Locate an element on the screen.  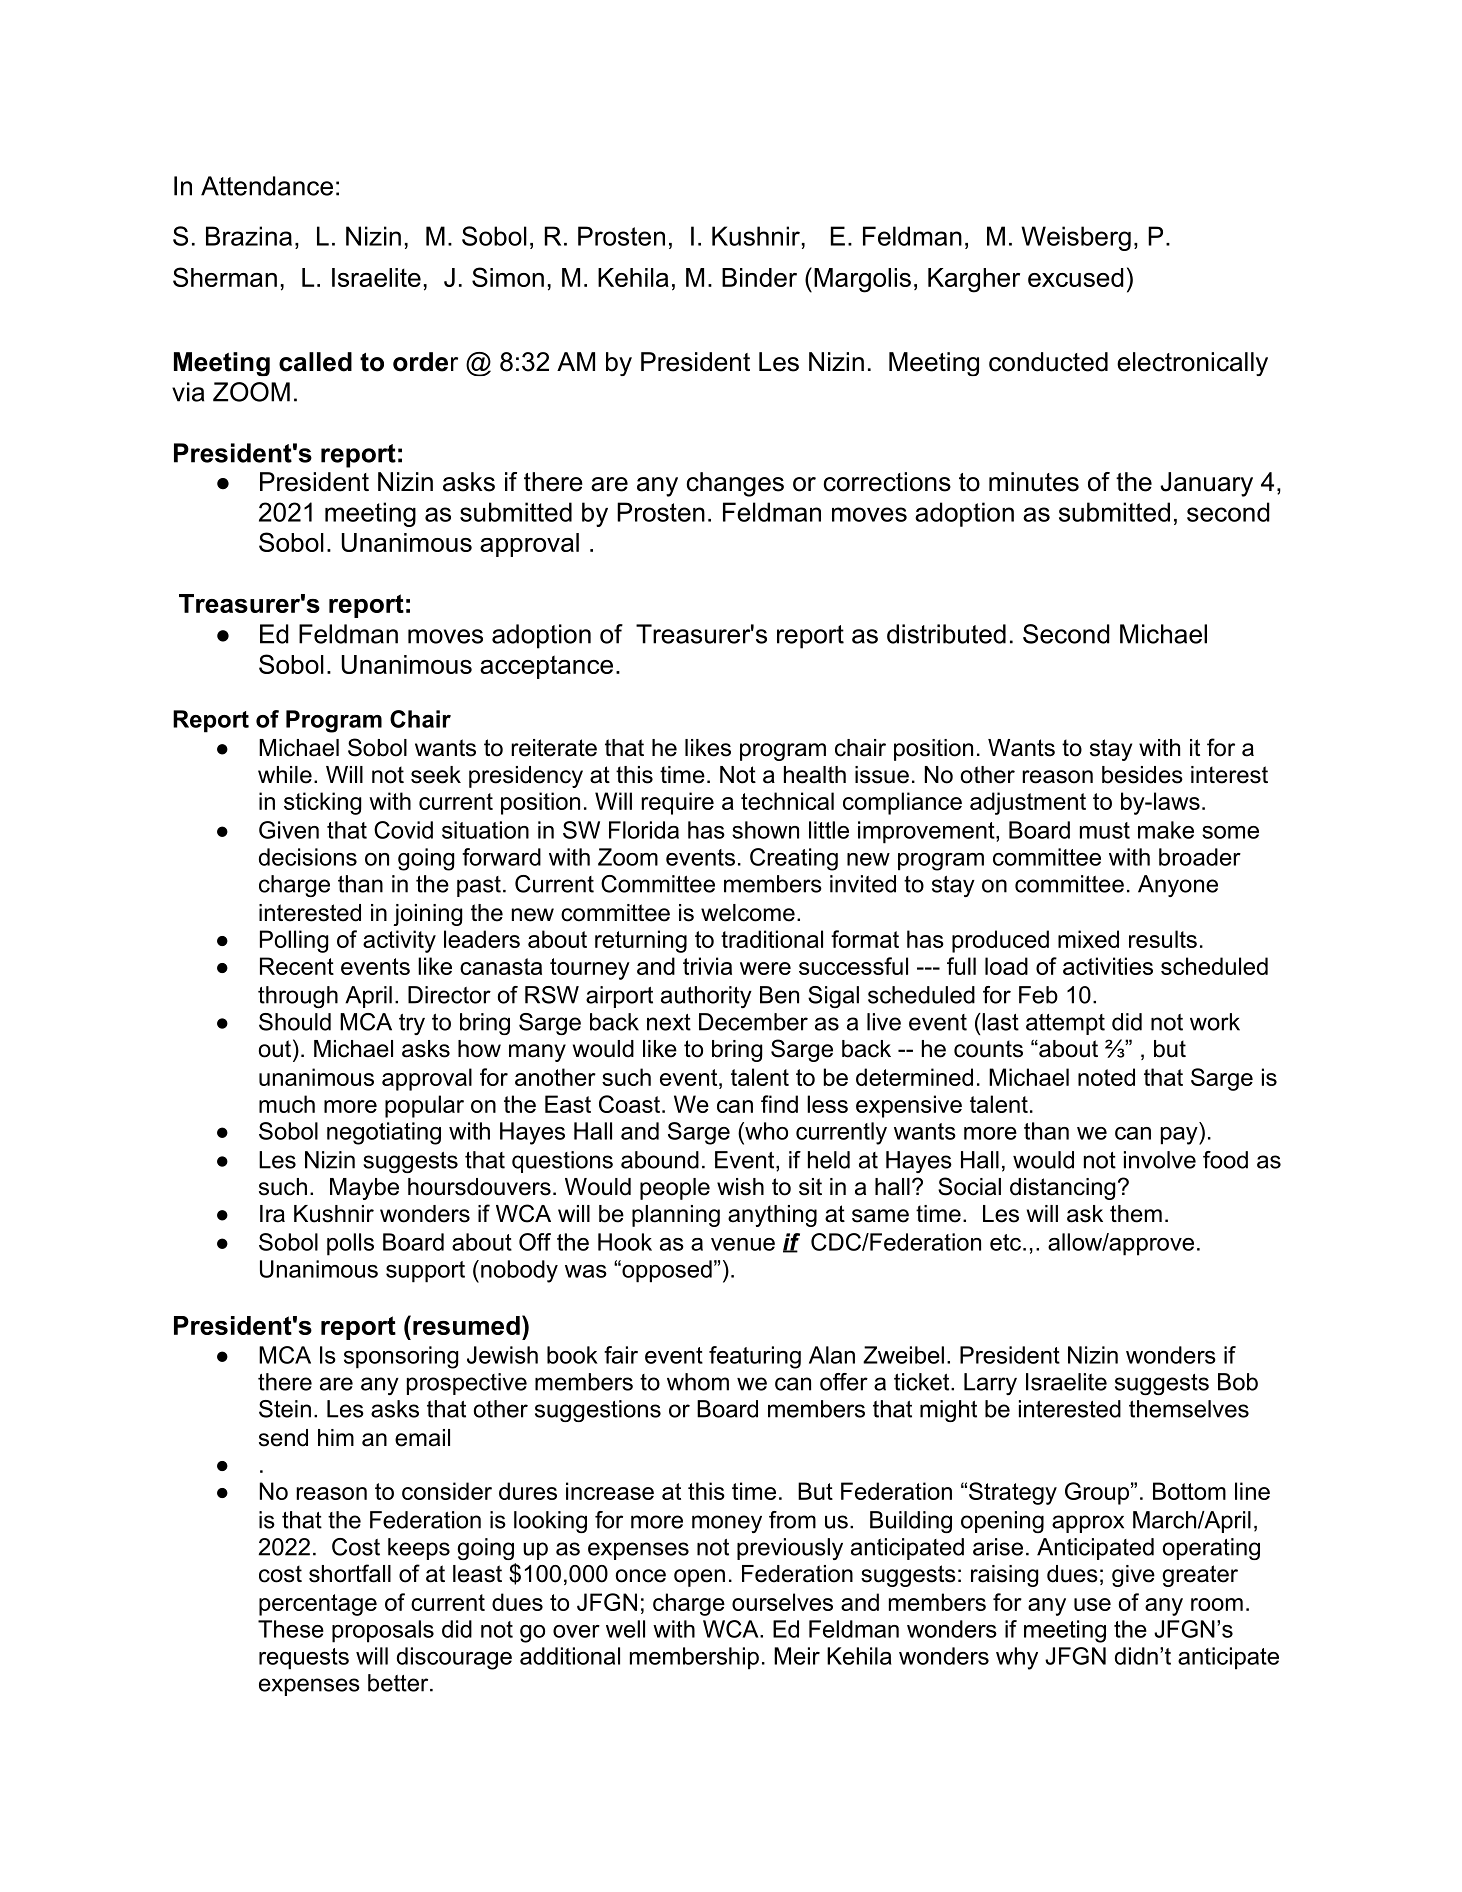
welcome is located at coordinates (748, 913).
